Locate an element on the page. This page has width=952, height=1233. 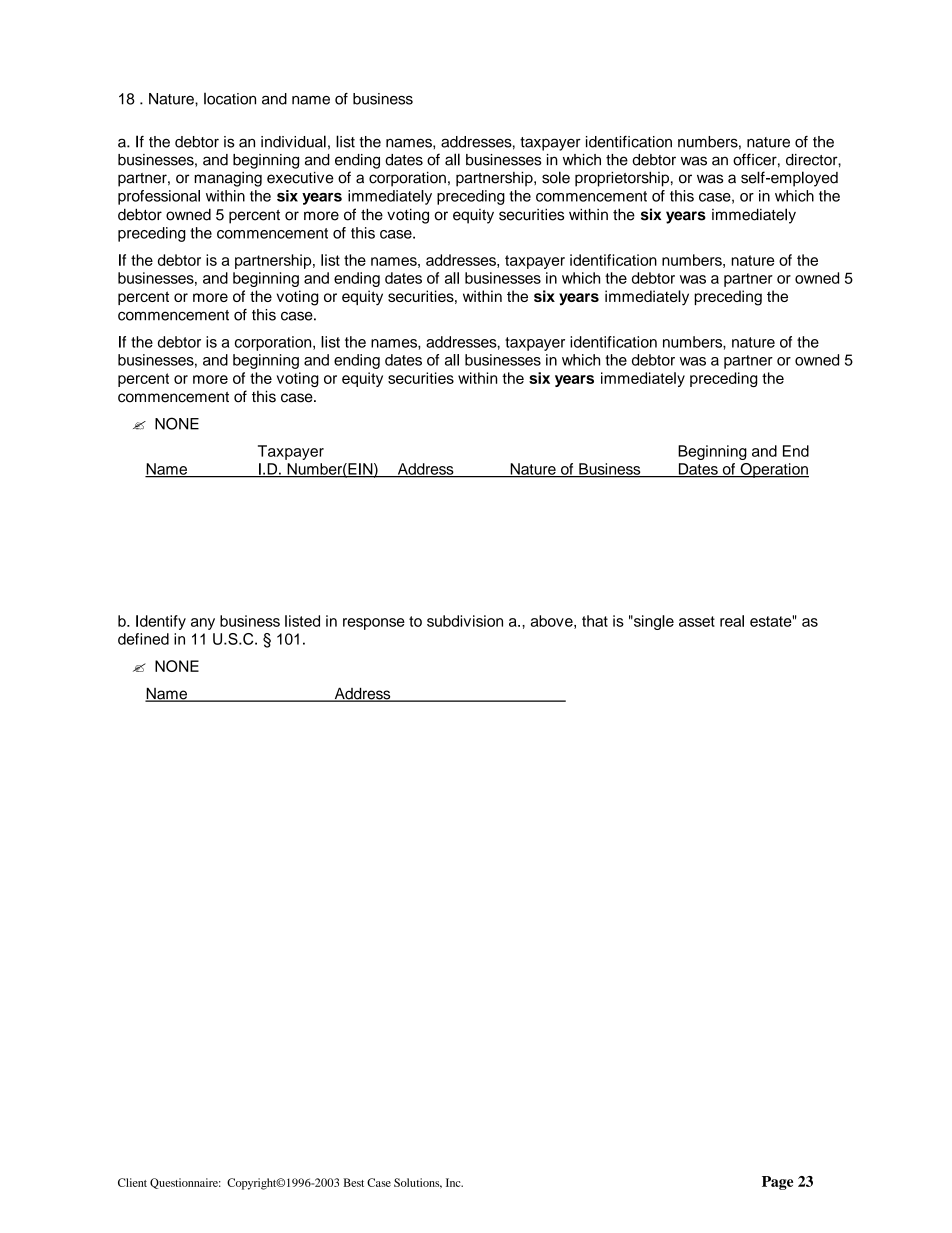
Best is located at coordinates (353, 1182).
